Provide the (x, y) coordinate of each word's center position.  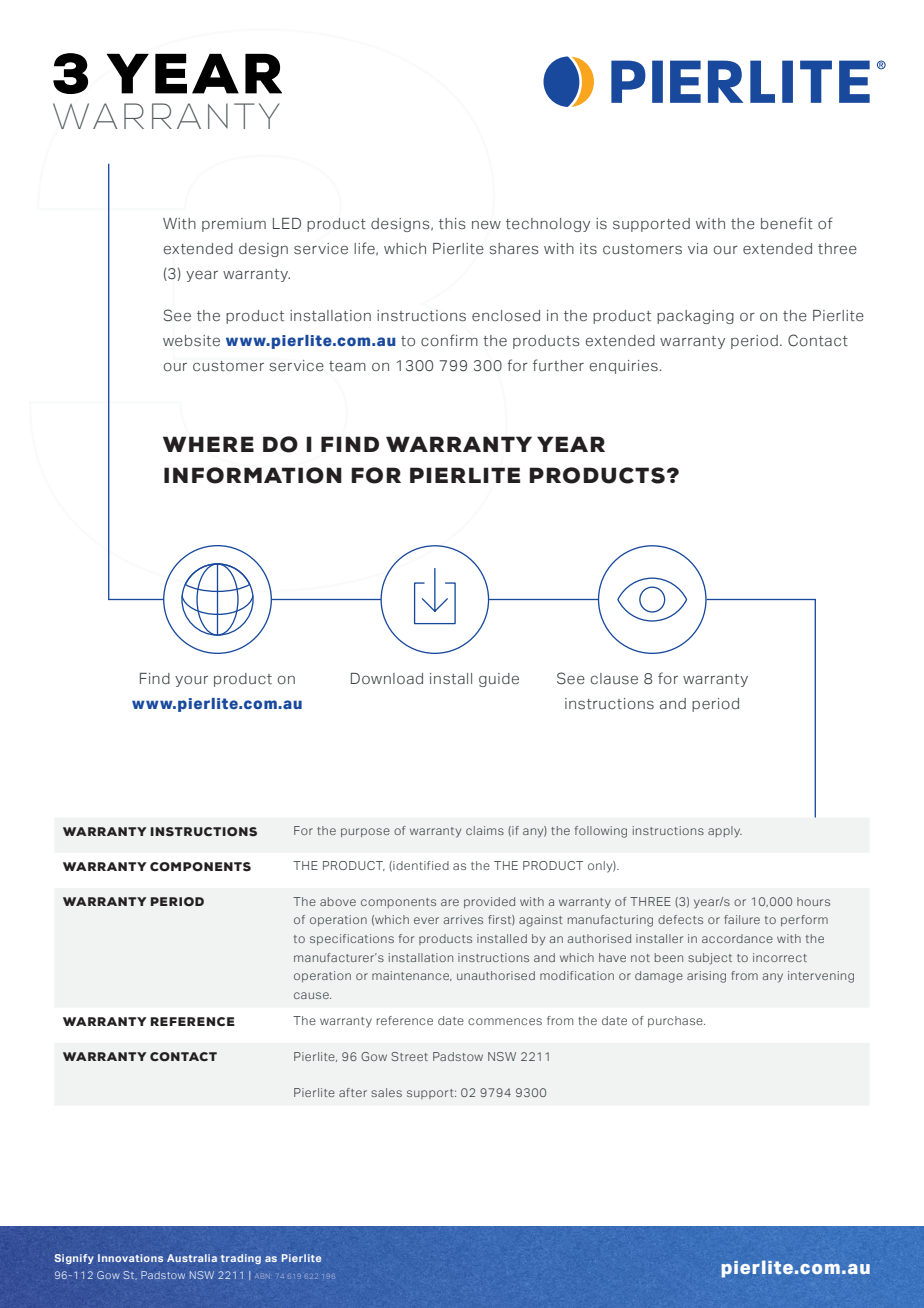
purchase (676, 1021)
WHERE (208, 444)
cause (312, 995)
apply (725, 832)
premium (234, 225)
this (452, 224)
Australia (192, 1258)
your (191, 681)
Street (409, 1056)
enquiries (624, 367)
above (338, 901)
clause (614, 679)
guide (499, 680)
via (697, 248)
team (347, 366)
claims (485, 830)
